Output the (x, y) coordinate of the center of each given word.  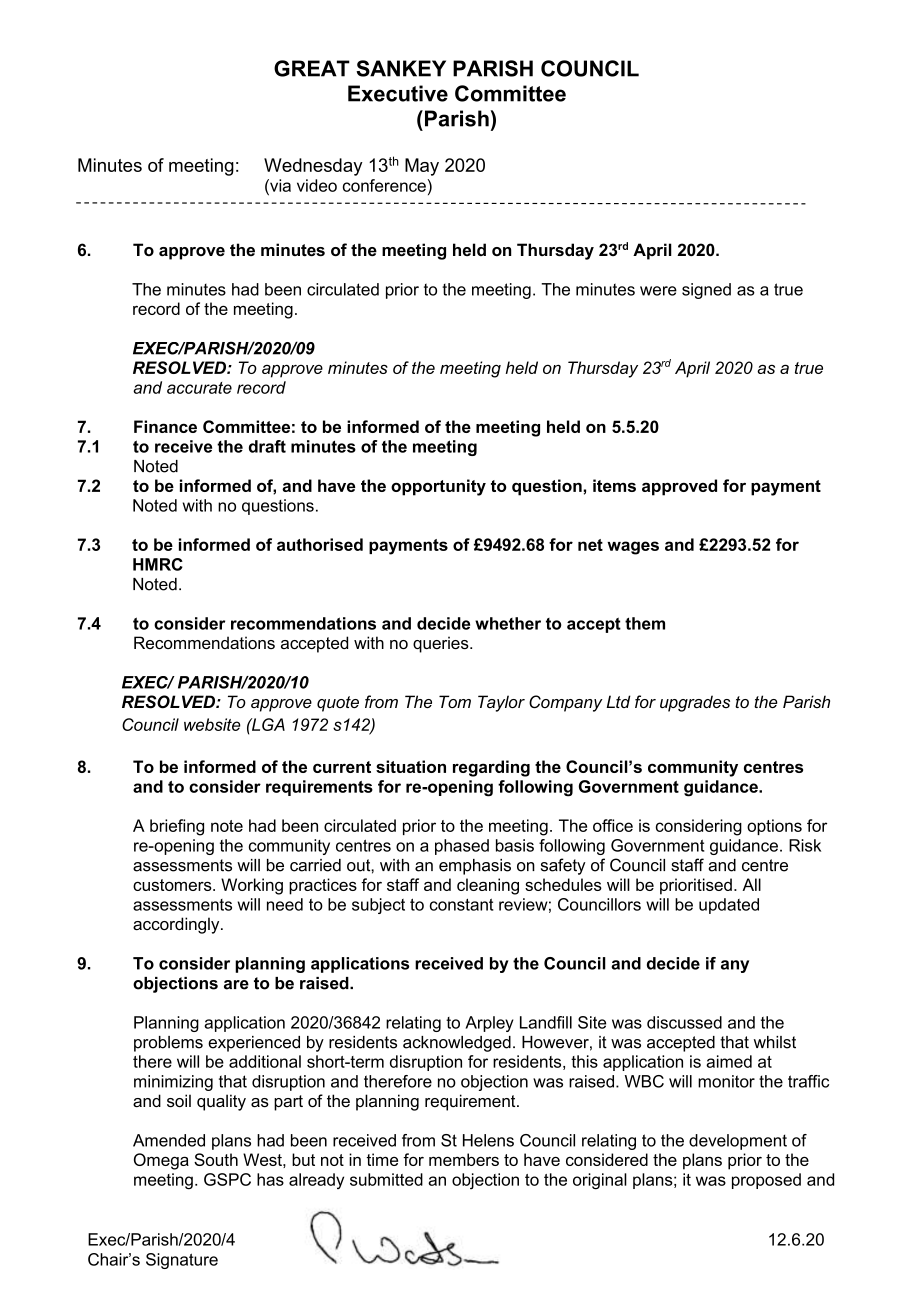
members (464, 1159)
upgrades (695, 703)
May (422, 167)
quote (338, 704)
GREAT (312, 68)
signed (706, 291)
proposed (766, 1181)
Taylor (501, 703)
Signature (182, 1261)
